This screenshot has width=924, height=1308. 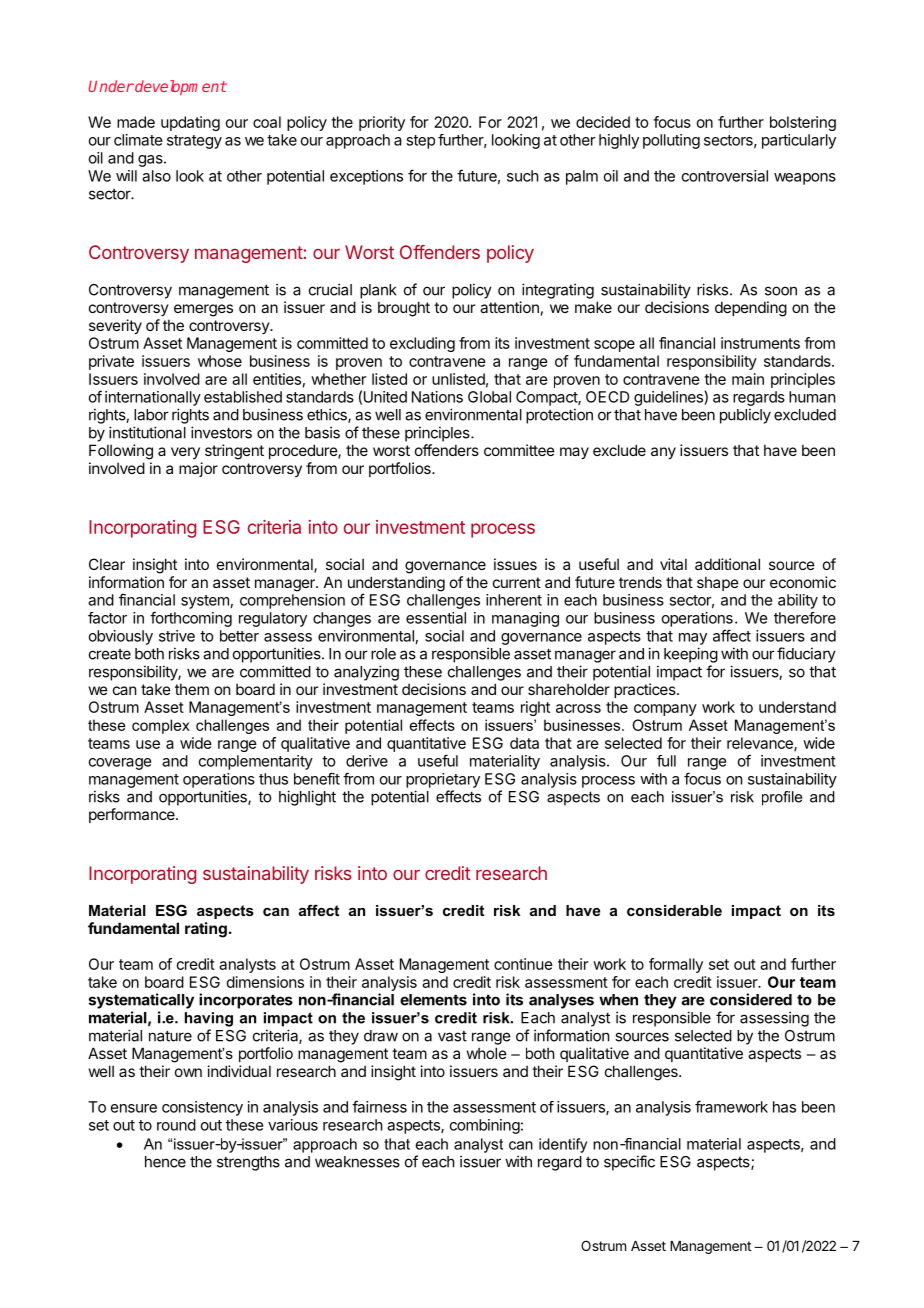 What do you see at coordinates (443, 780) in the screenshot?
I see `proprietary` at bounding box center [443, 780].
